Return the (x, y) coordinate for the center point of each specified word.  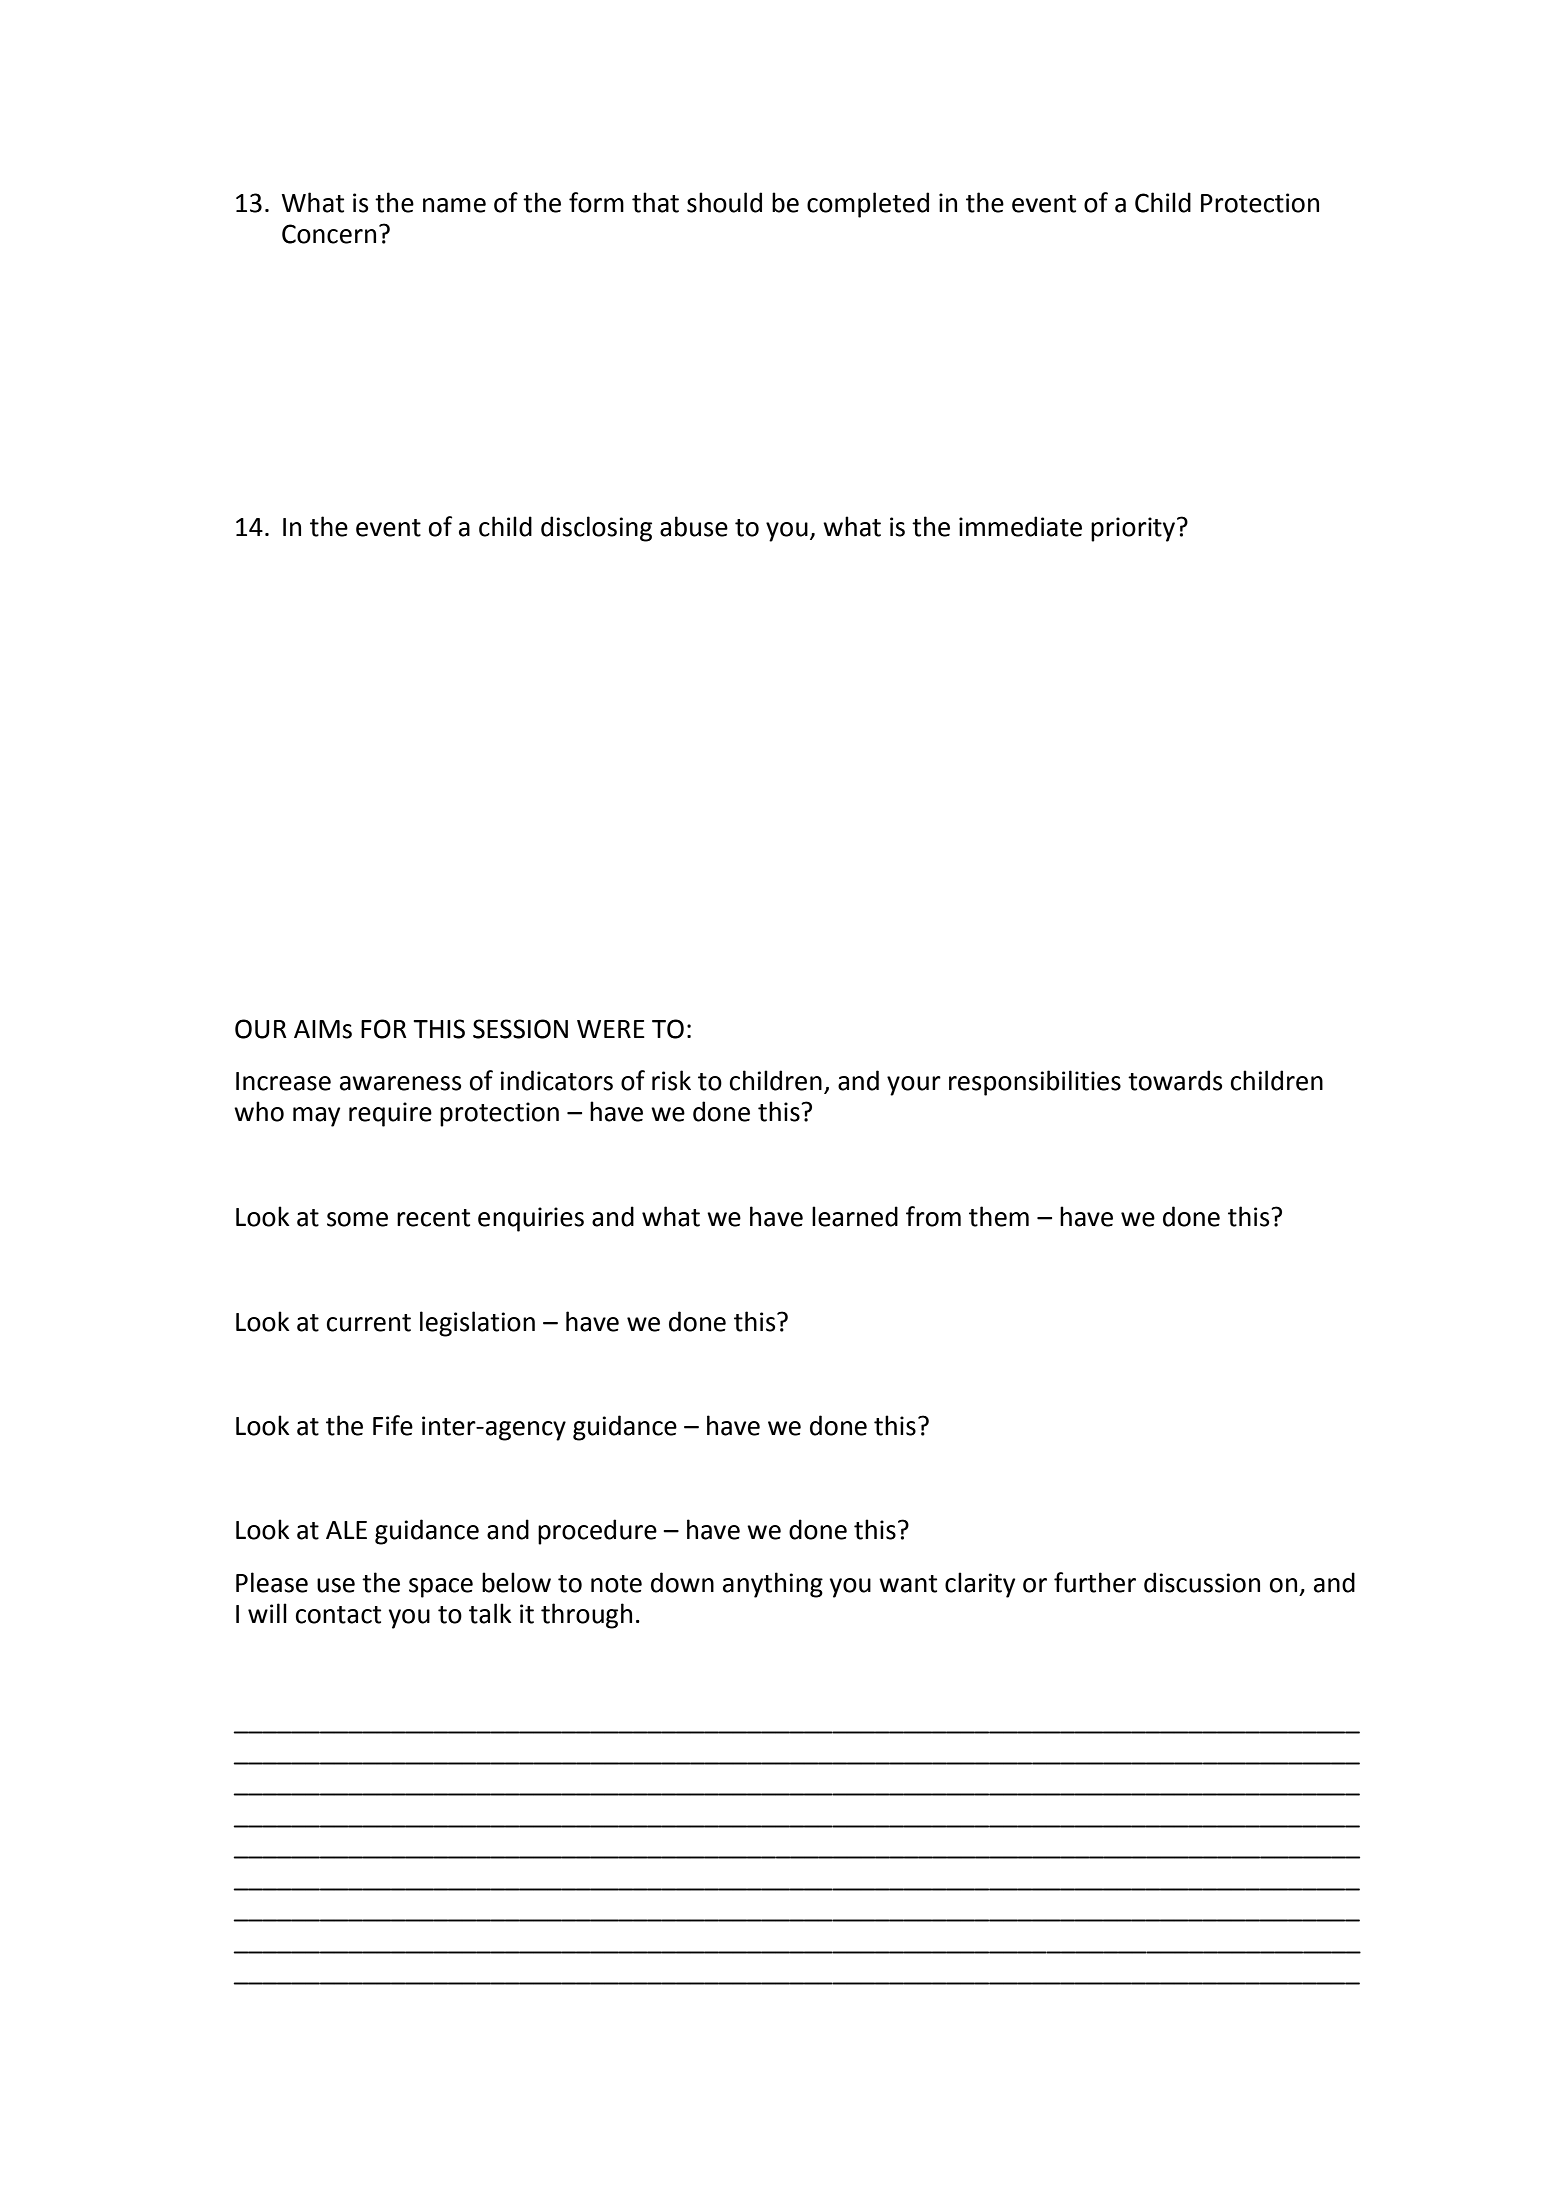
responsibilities (1035, 1083)
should (724, 202)
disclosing (596, 529)
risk (671, 1080)
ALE (346, 1530)
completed (868, 205)
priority (1134, 529)
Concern (329, 234)
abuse (694, 526)
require (390, 1114)
